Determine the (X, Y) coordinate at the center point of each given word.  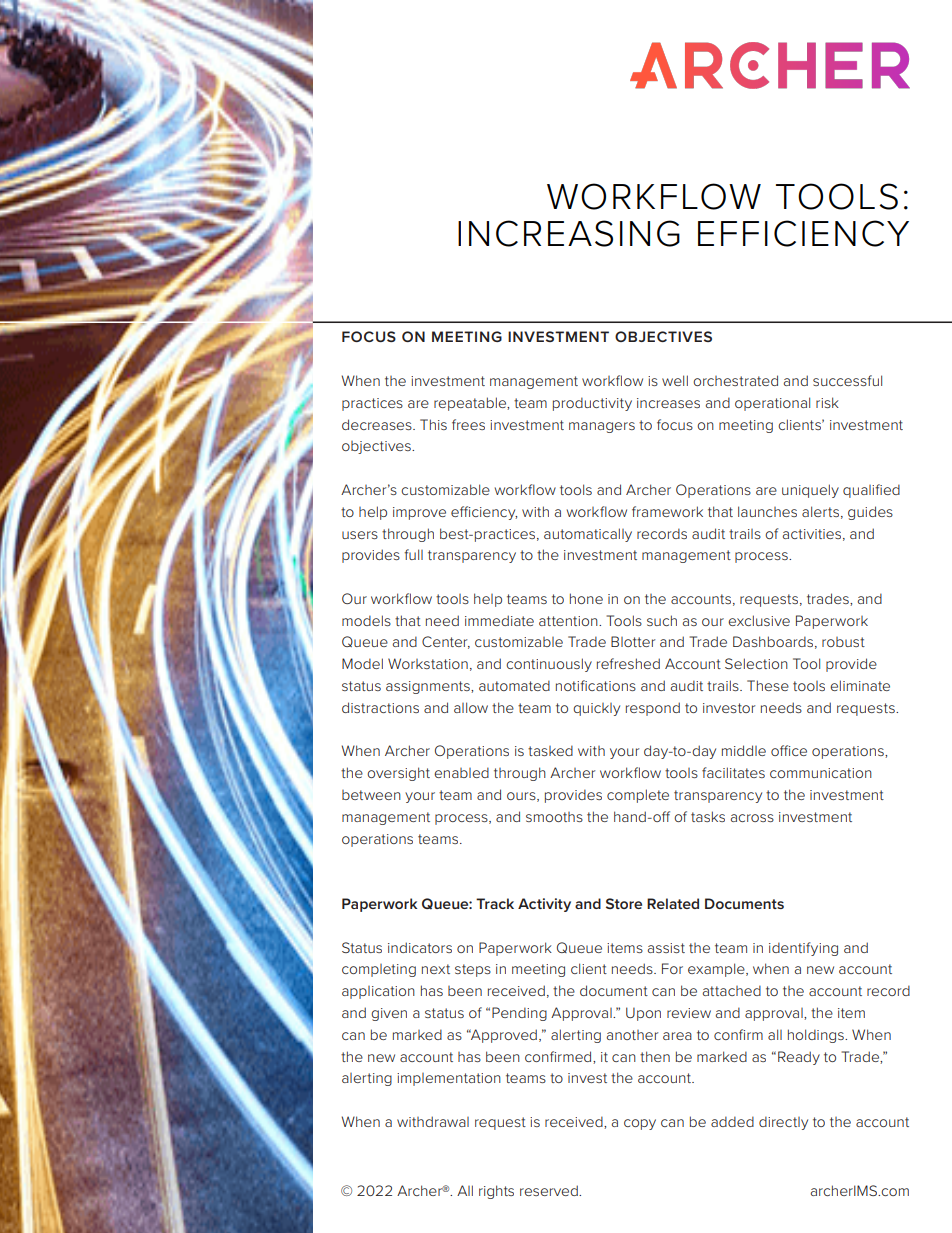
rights (496, 1192)
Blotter (633, 641)
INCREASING (569, 233)
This (433, 424)
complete (638, 796)
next (436, 969)
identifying (803, 949)
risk (827, 402)
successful (847, 380)
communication (821, 773)
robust (843, 642)
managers (602, 427)
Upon (643, 1014)
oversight (398, 774)
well (675, 380)
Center (446, 642)
